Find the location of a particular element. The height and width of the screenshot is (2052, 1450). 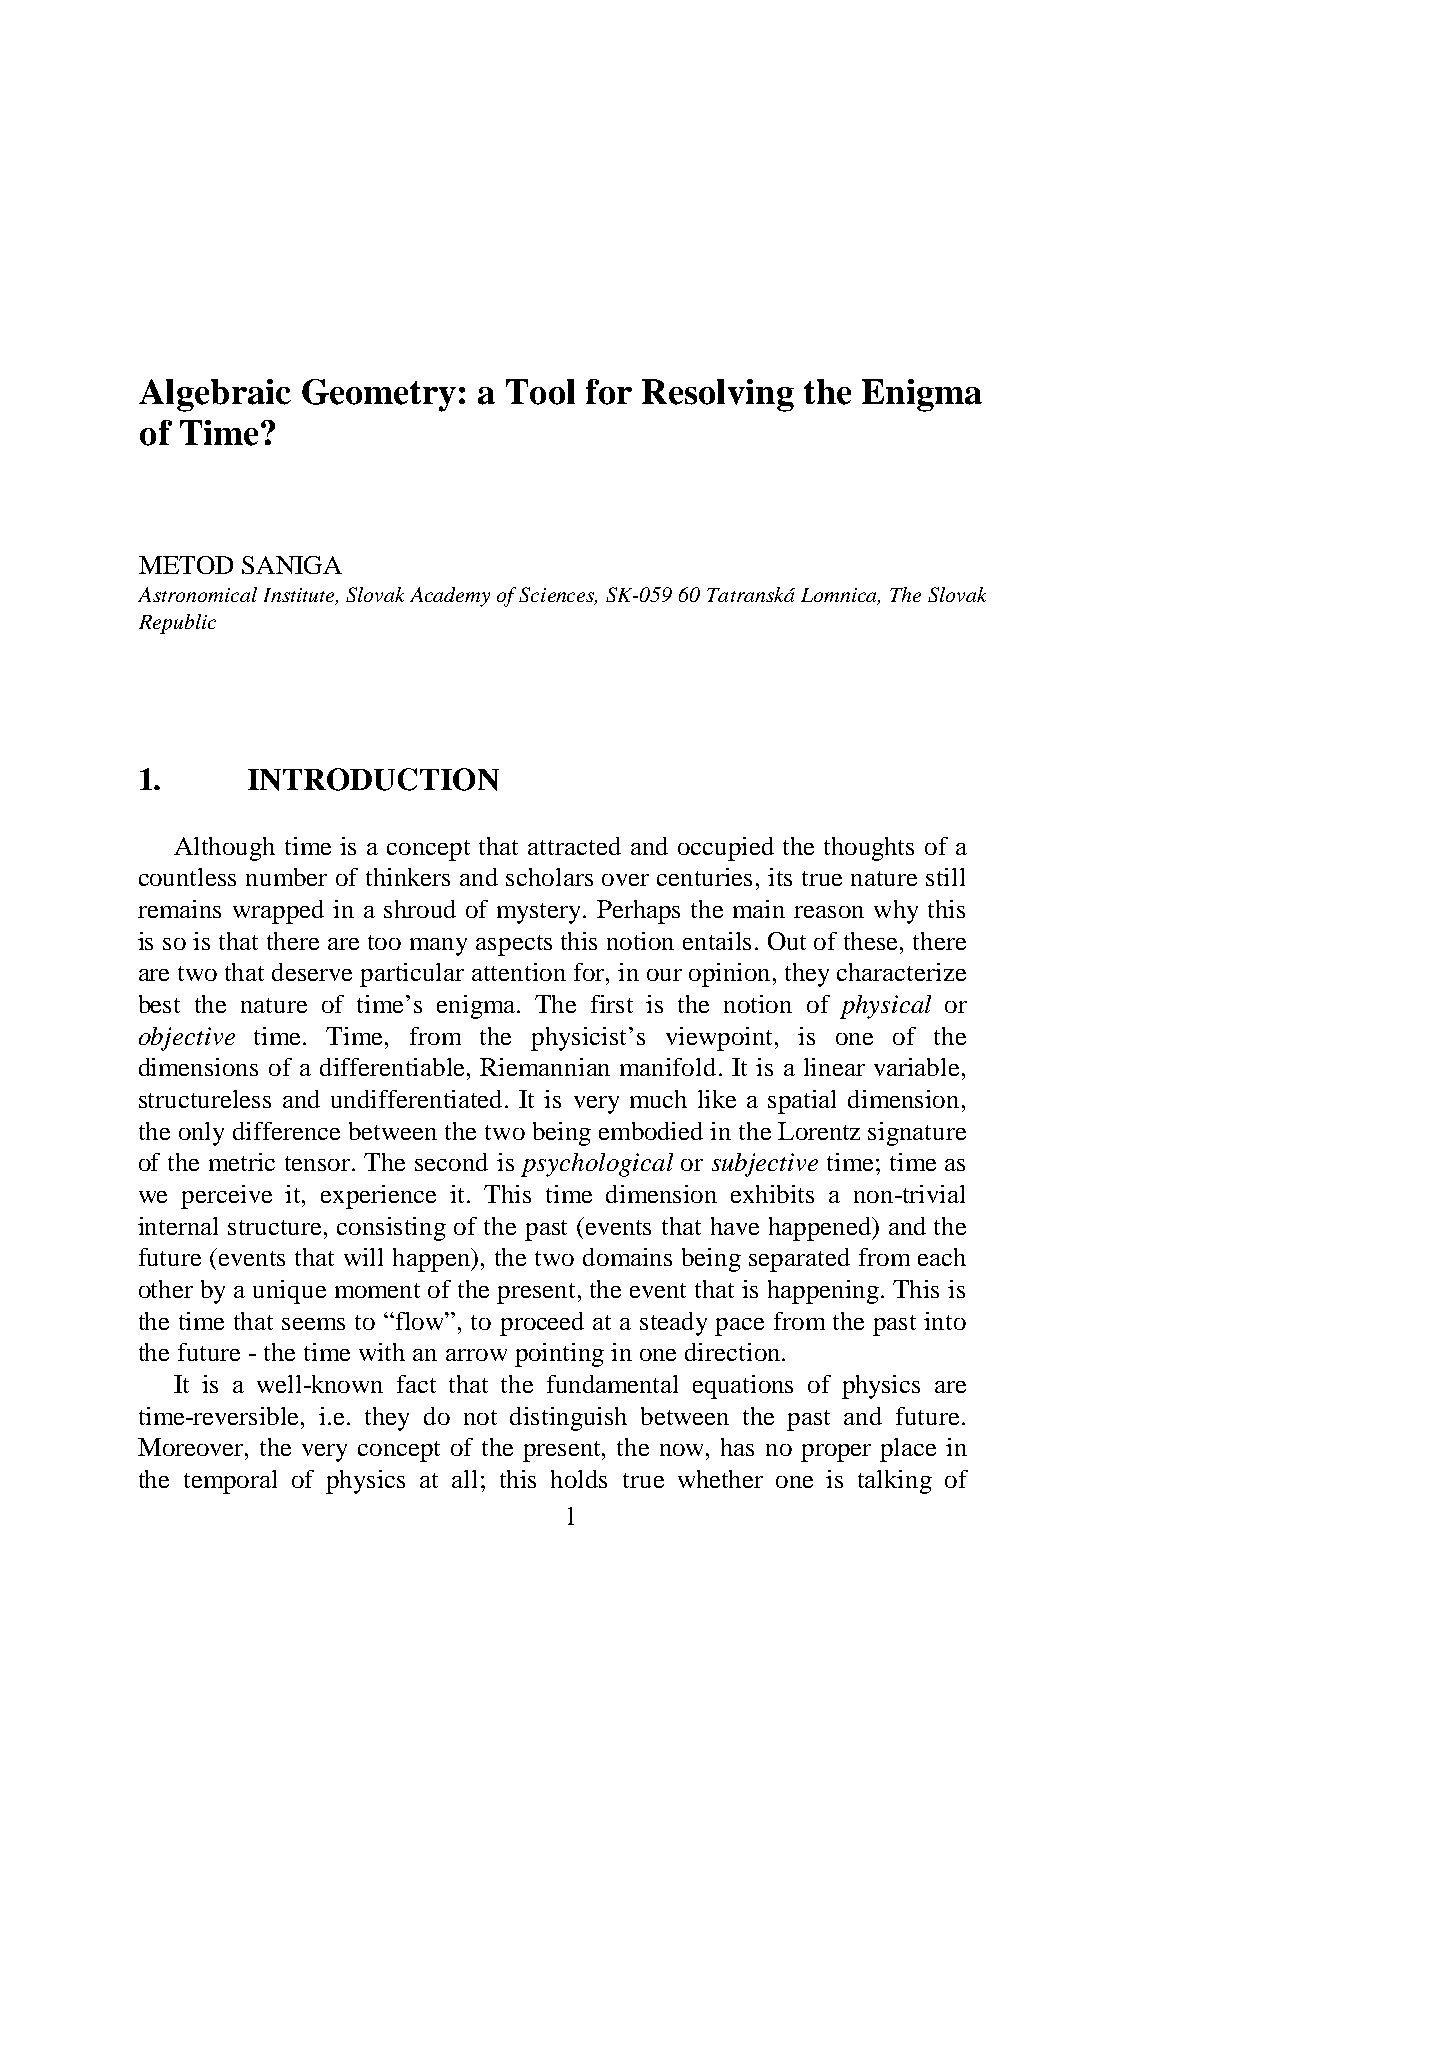

temporal is located at coordinates (230, 1482).
